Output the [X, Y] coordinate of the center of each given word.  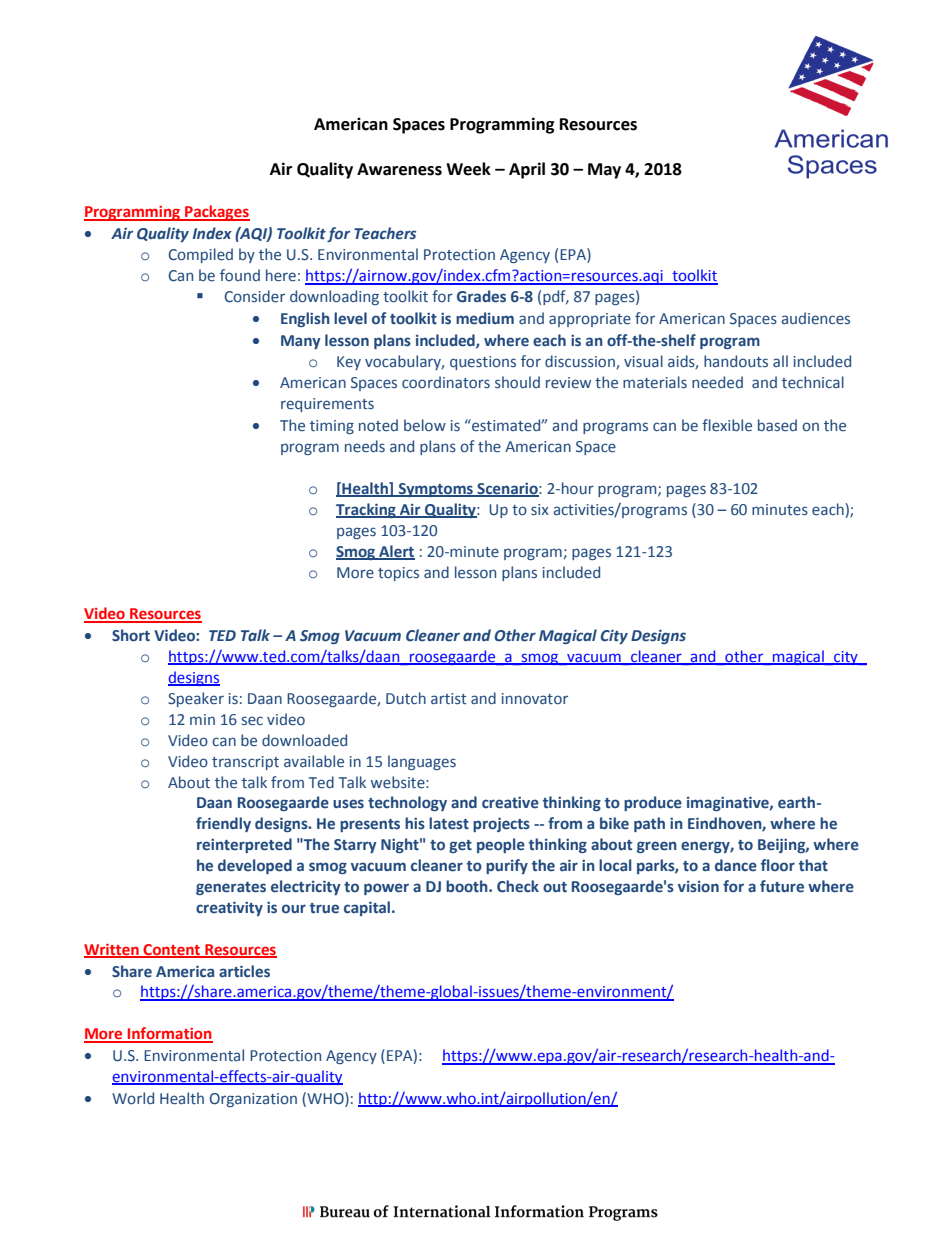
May [604, 171]
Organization [253, 1100]
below [425, 425]
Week [468, 169]
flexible [727, 425]
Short [131, 635]
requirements [327, 405]
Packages [216, 213]
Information [169, 1034]
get [460, 846]
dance [736, 865]
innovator [535, 698]
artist [448, 698]
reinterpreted [244, 845]
